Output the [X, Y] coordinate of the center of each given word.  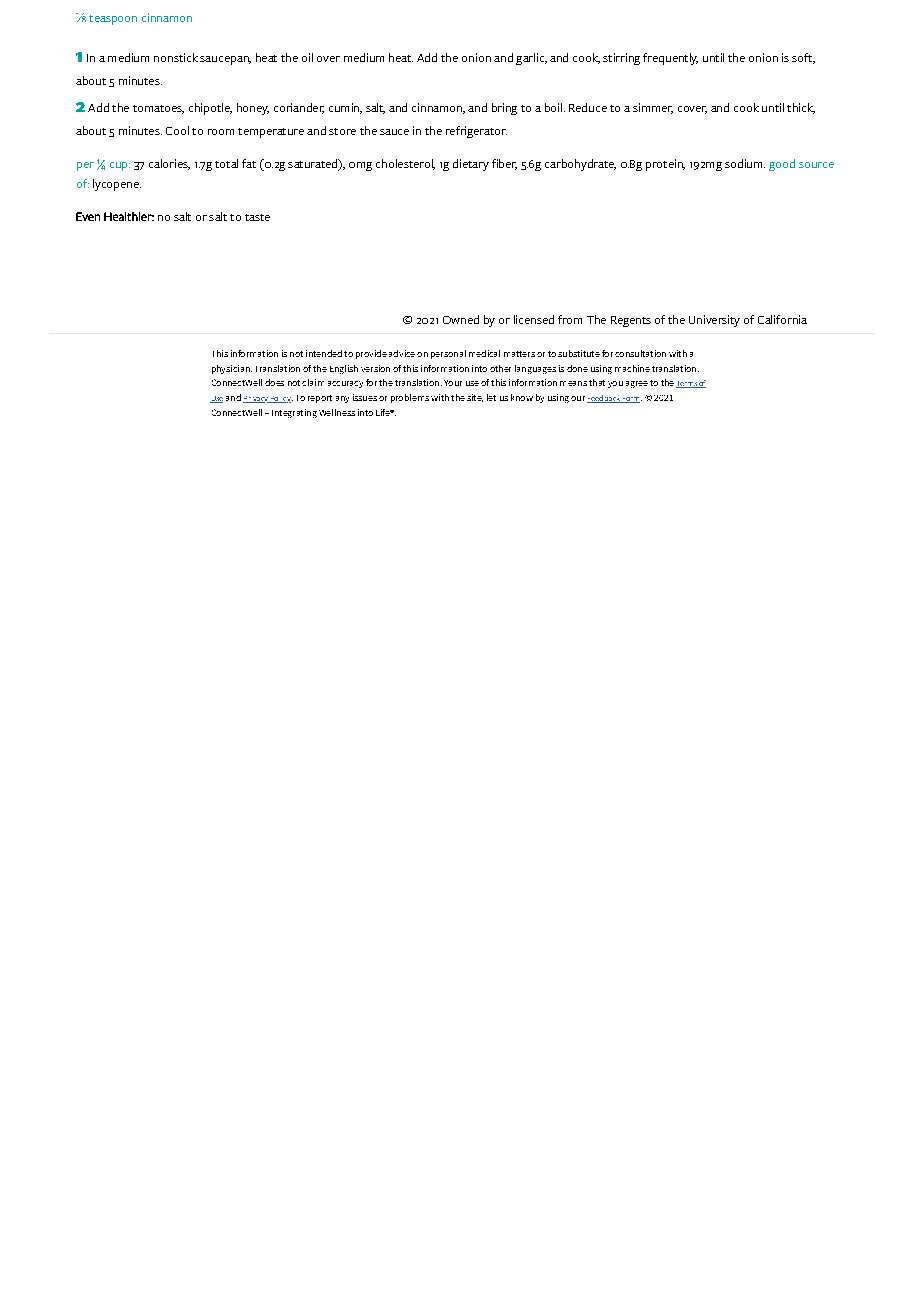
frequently [670, 59]
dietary [471, 165]
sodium [745, 163]
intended [324, 353]
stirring [621, 59]
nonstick [176, 57]
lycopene [117, 185]
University [714, 321]
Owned [461, 319]
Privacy [256, 399]
